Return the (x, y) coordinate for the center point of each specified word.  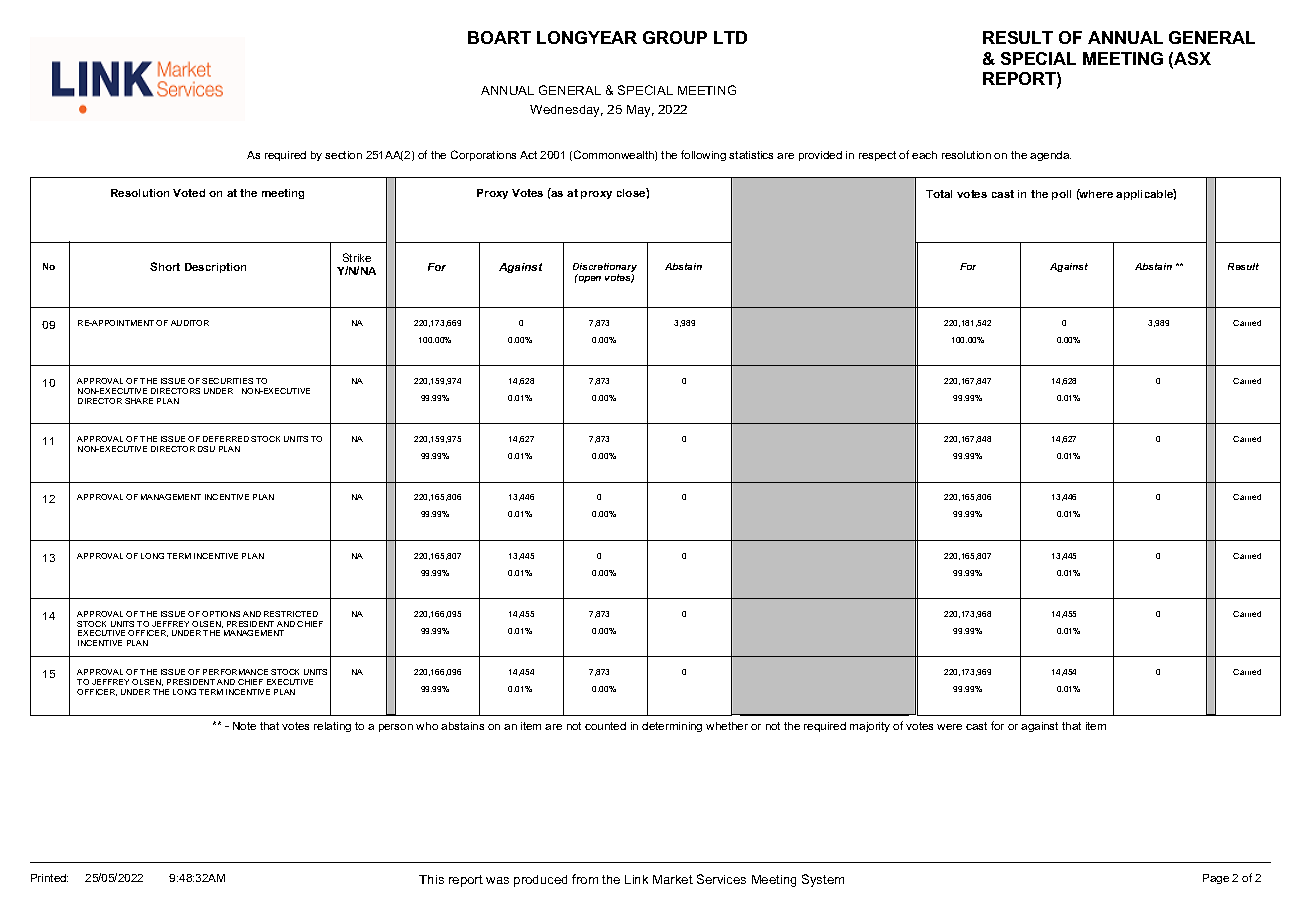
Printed (49, 878)
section (343, 155)
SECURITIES (227, 381)
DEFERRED (226, 439)
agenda (1050, 156)
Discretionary (605, 269)
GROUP (675, 37)
